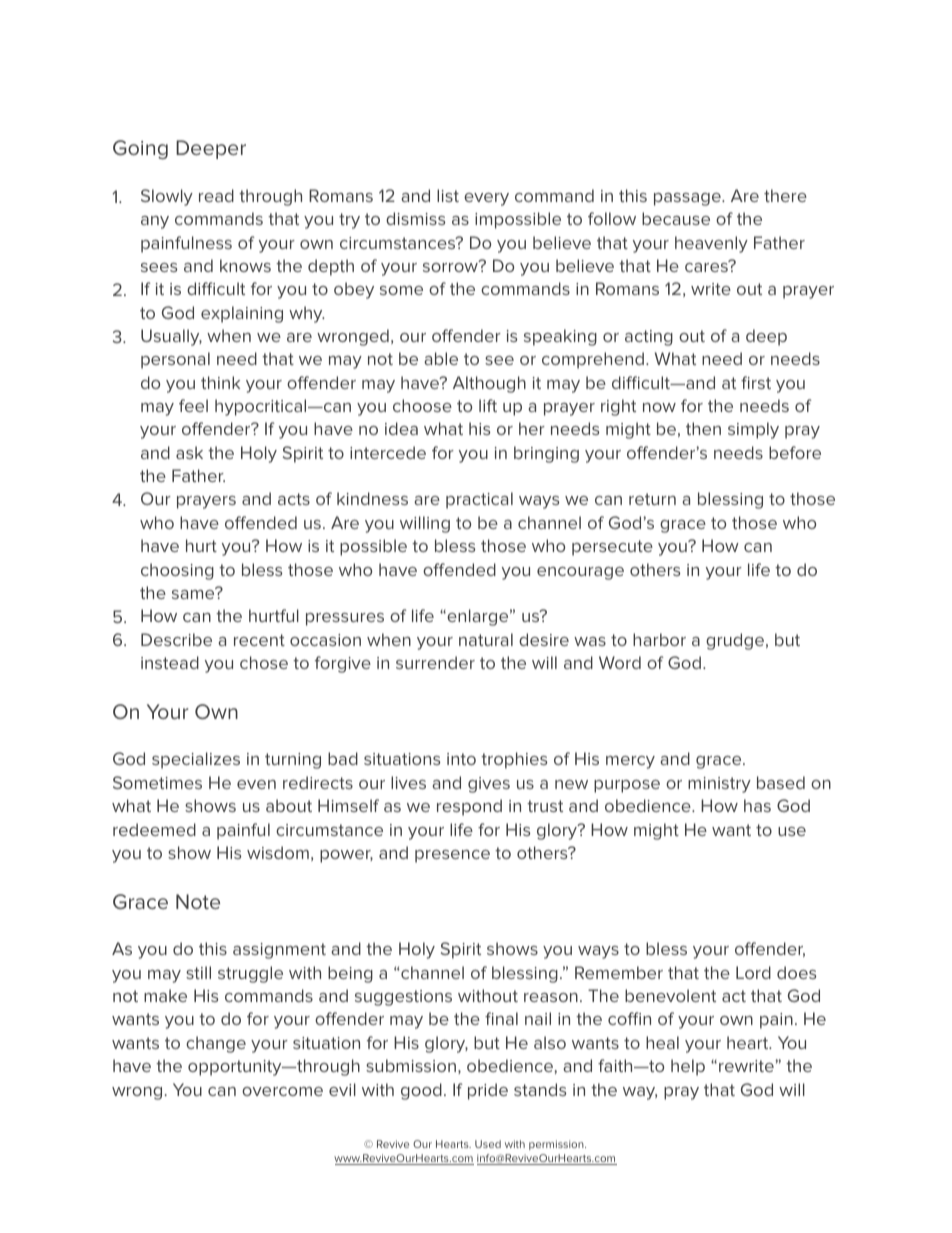 The image size is (952, 1233). What do you see at coordinates (488, 405) in the document?
I see `lift` at bounding box center [488, 405].
